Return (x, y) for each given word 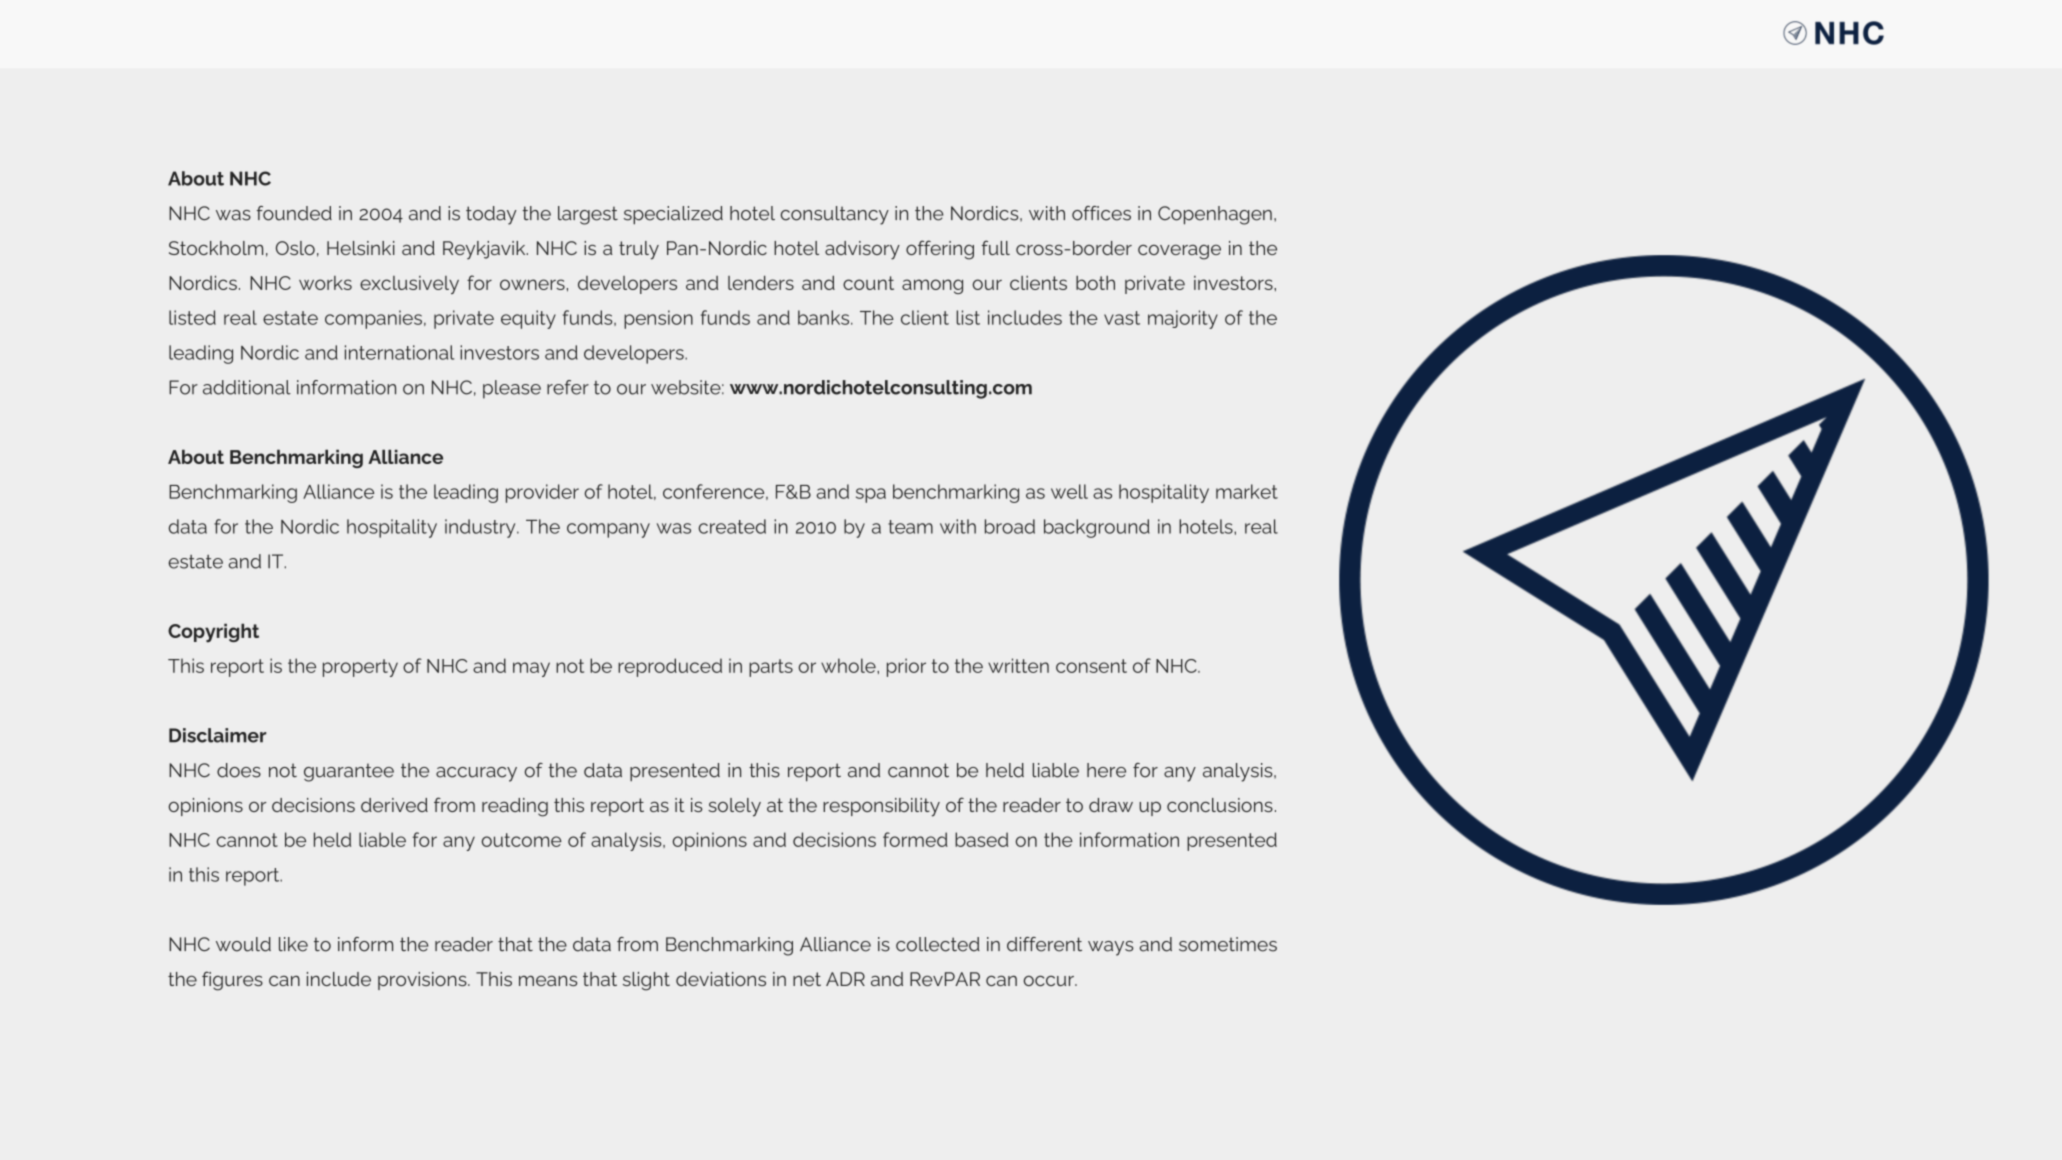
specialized (673, 215)
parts (771, 668)
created (732, 526)
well (1069, 491)
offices (1101, 213)
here (1106, 770)
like (293, 944)
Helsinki (361, 248)
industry (481, 528)
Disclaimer (217, 735)
